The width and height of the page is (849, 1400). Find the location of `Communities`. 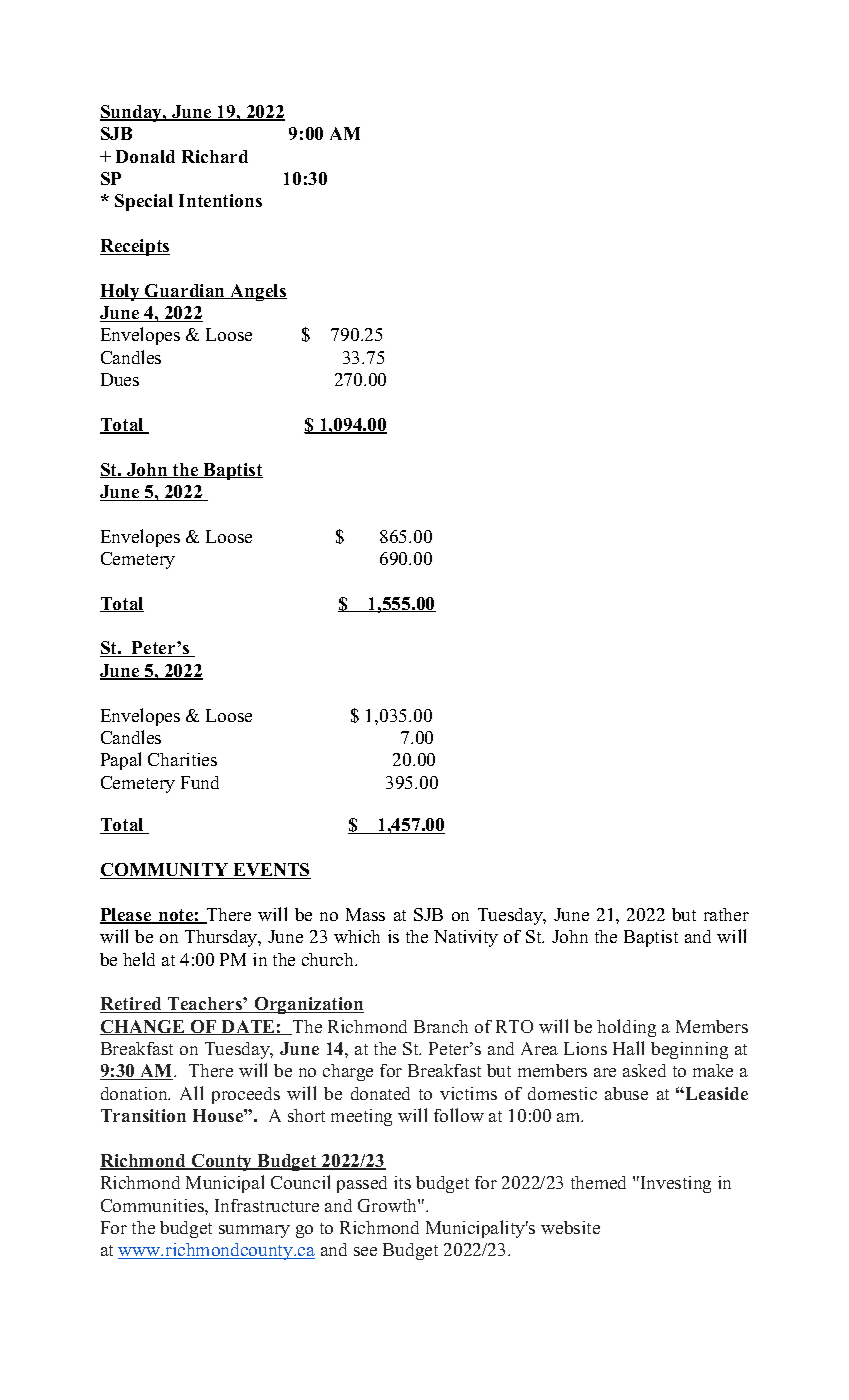

Communities is located at coordinates (153, 1205).
